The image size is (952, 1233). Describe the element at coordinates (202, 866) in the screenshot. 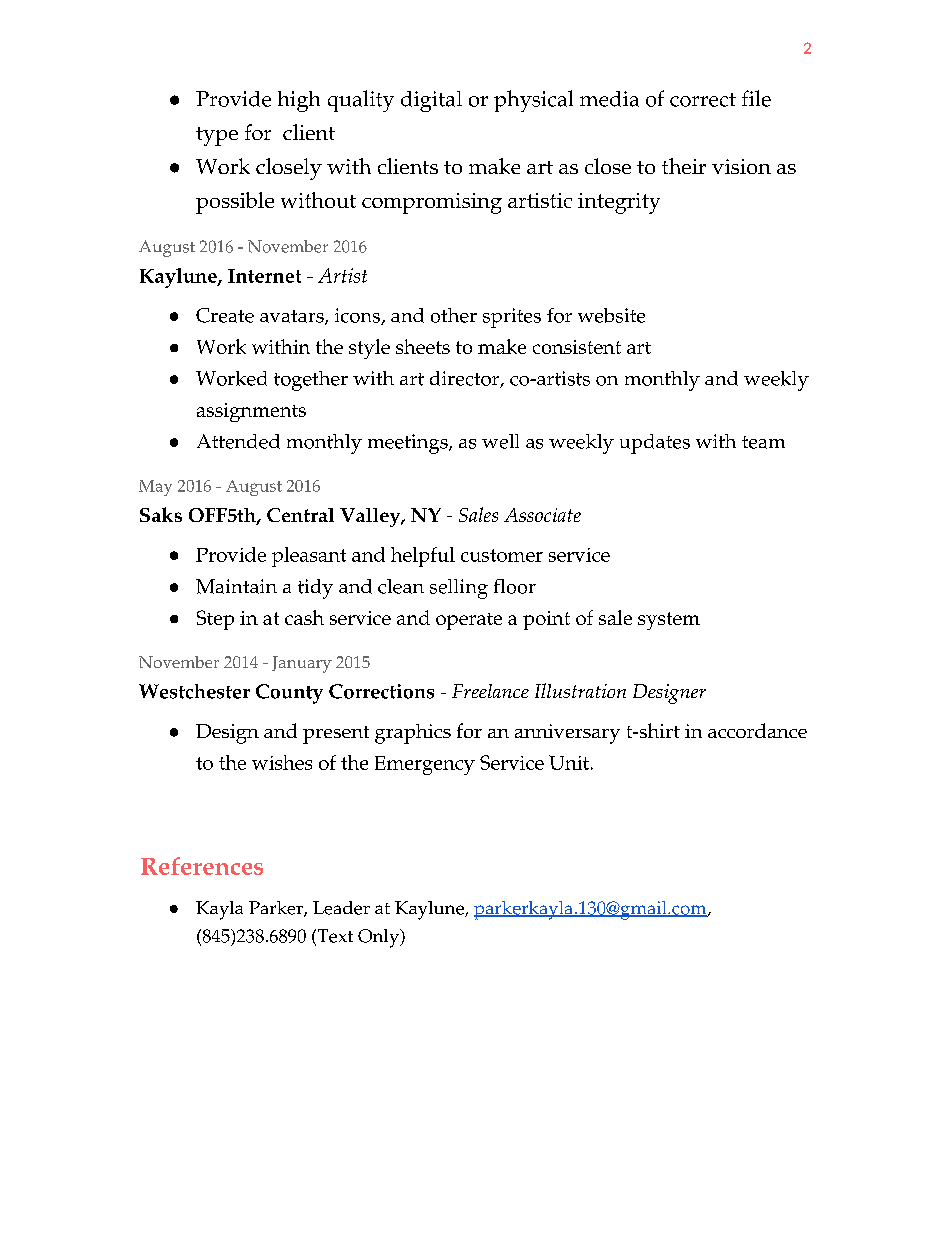

I see `References` at that location.
